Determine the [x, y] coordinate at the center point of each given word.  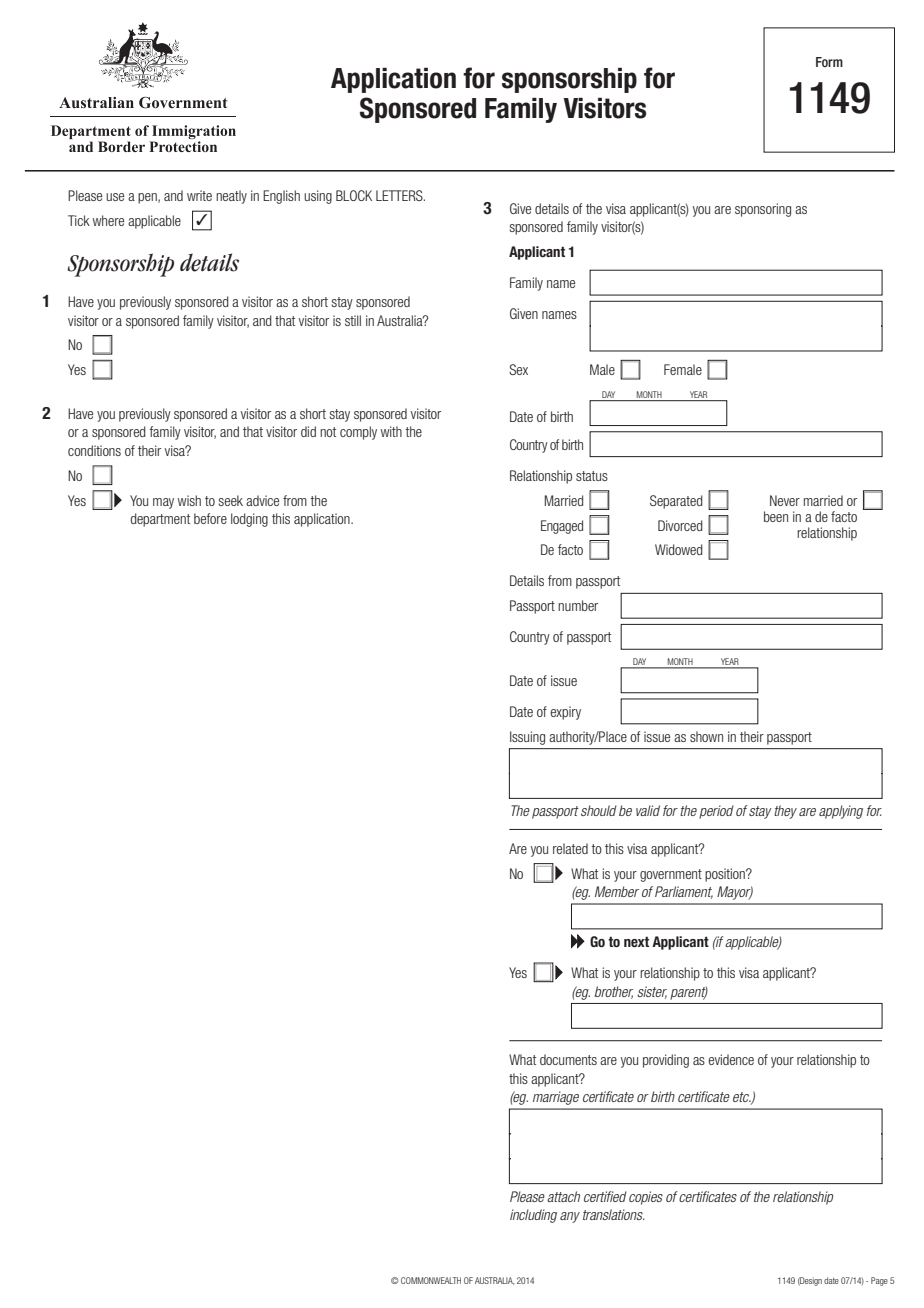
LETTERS [400, 195]
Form [829, 62]
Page [879, 1281]
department [160, 520]
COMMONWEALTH [431, 1280]
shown [706, 736]
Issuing [527, 738]
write [199, 195]
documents [568, 1059]
